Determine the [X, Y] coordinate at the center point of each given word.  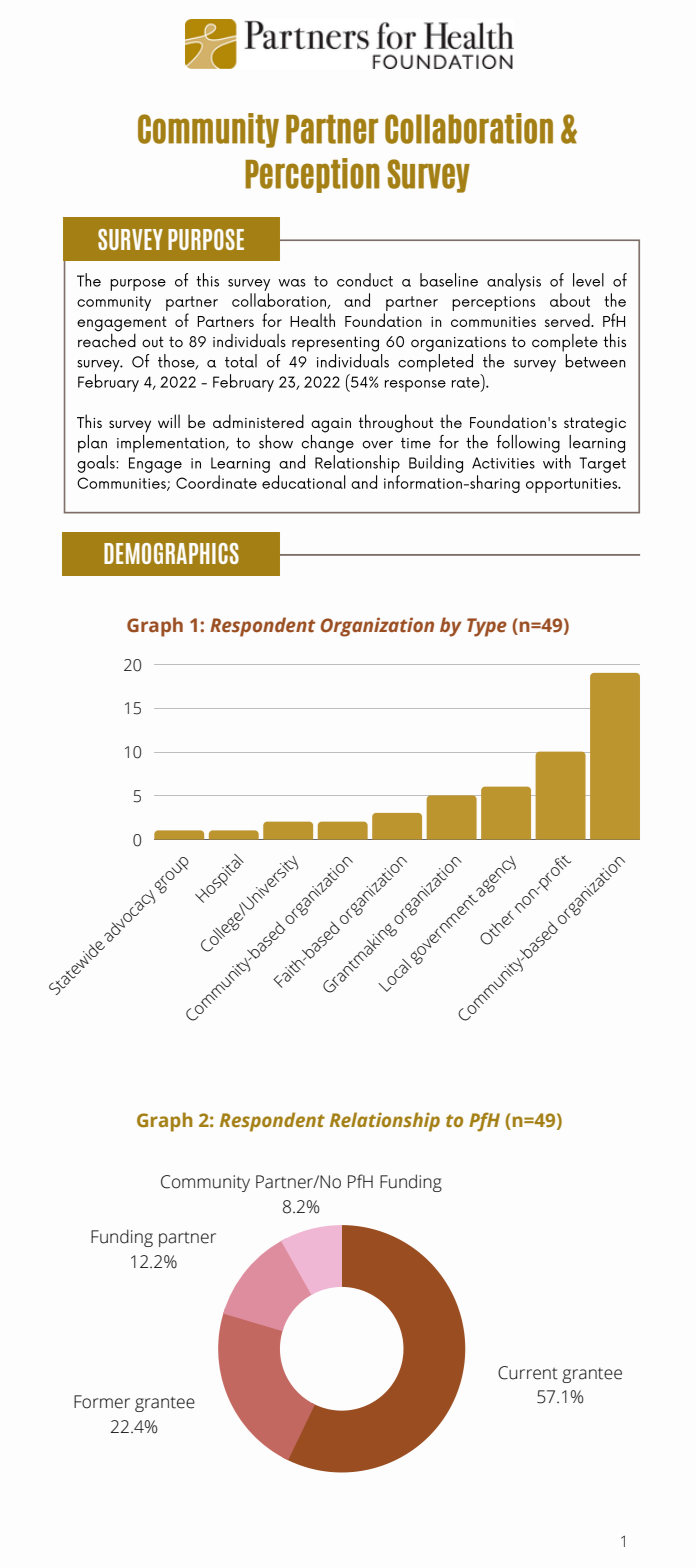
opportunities [573, 485]
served [568, 320]
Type [487, 627]
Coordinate [216, 482]
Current [528, 1373]
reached [107, 339]
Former [102, 1402]
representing [335, 344]
